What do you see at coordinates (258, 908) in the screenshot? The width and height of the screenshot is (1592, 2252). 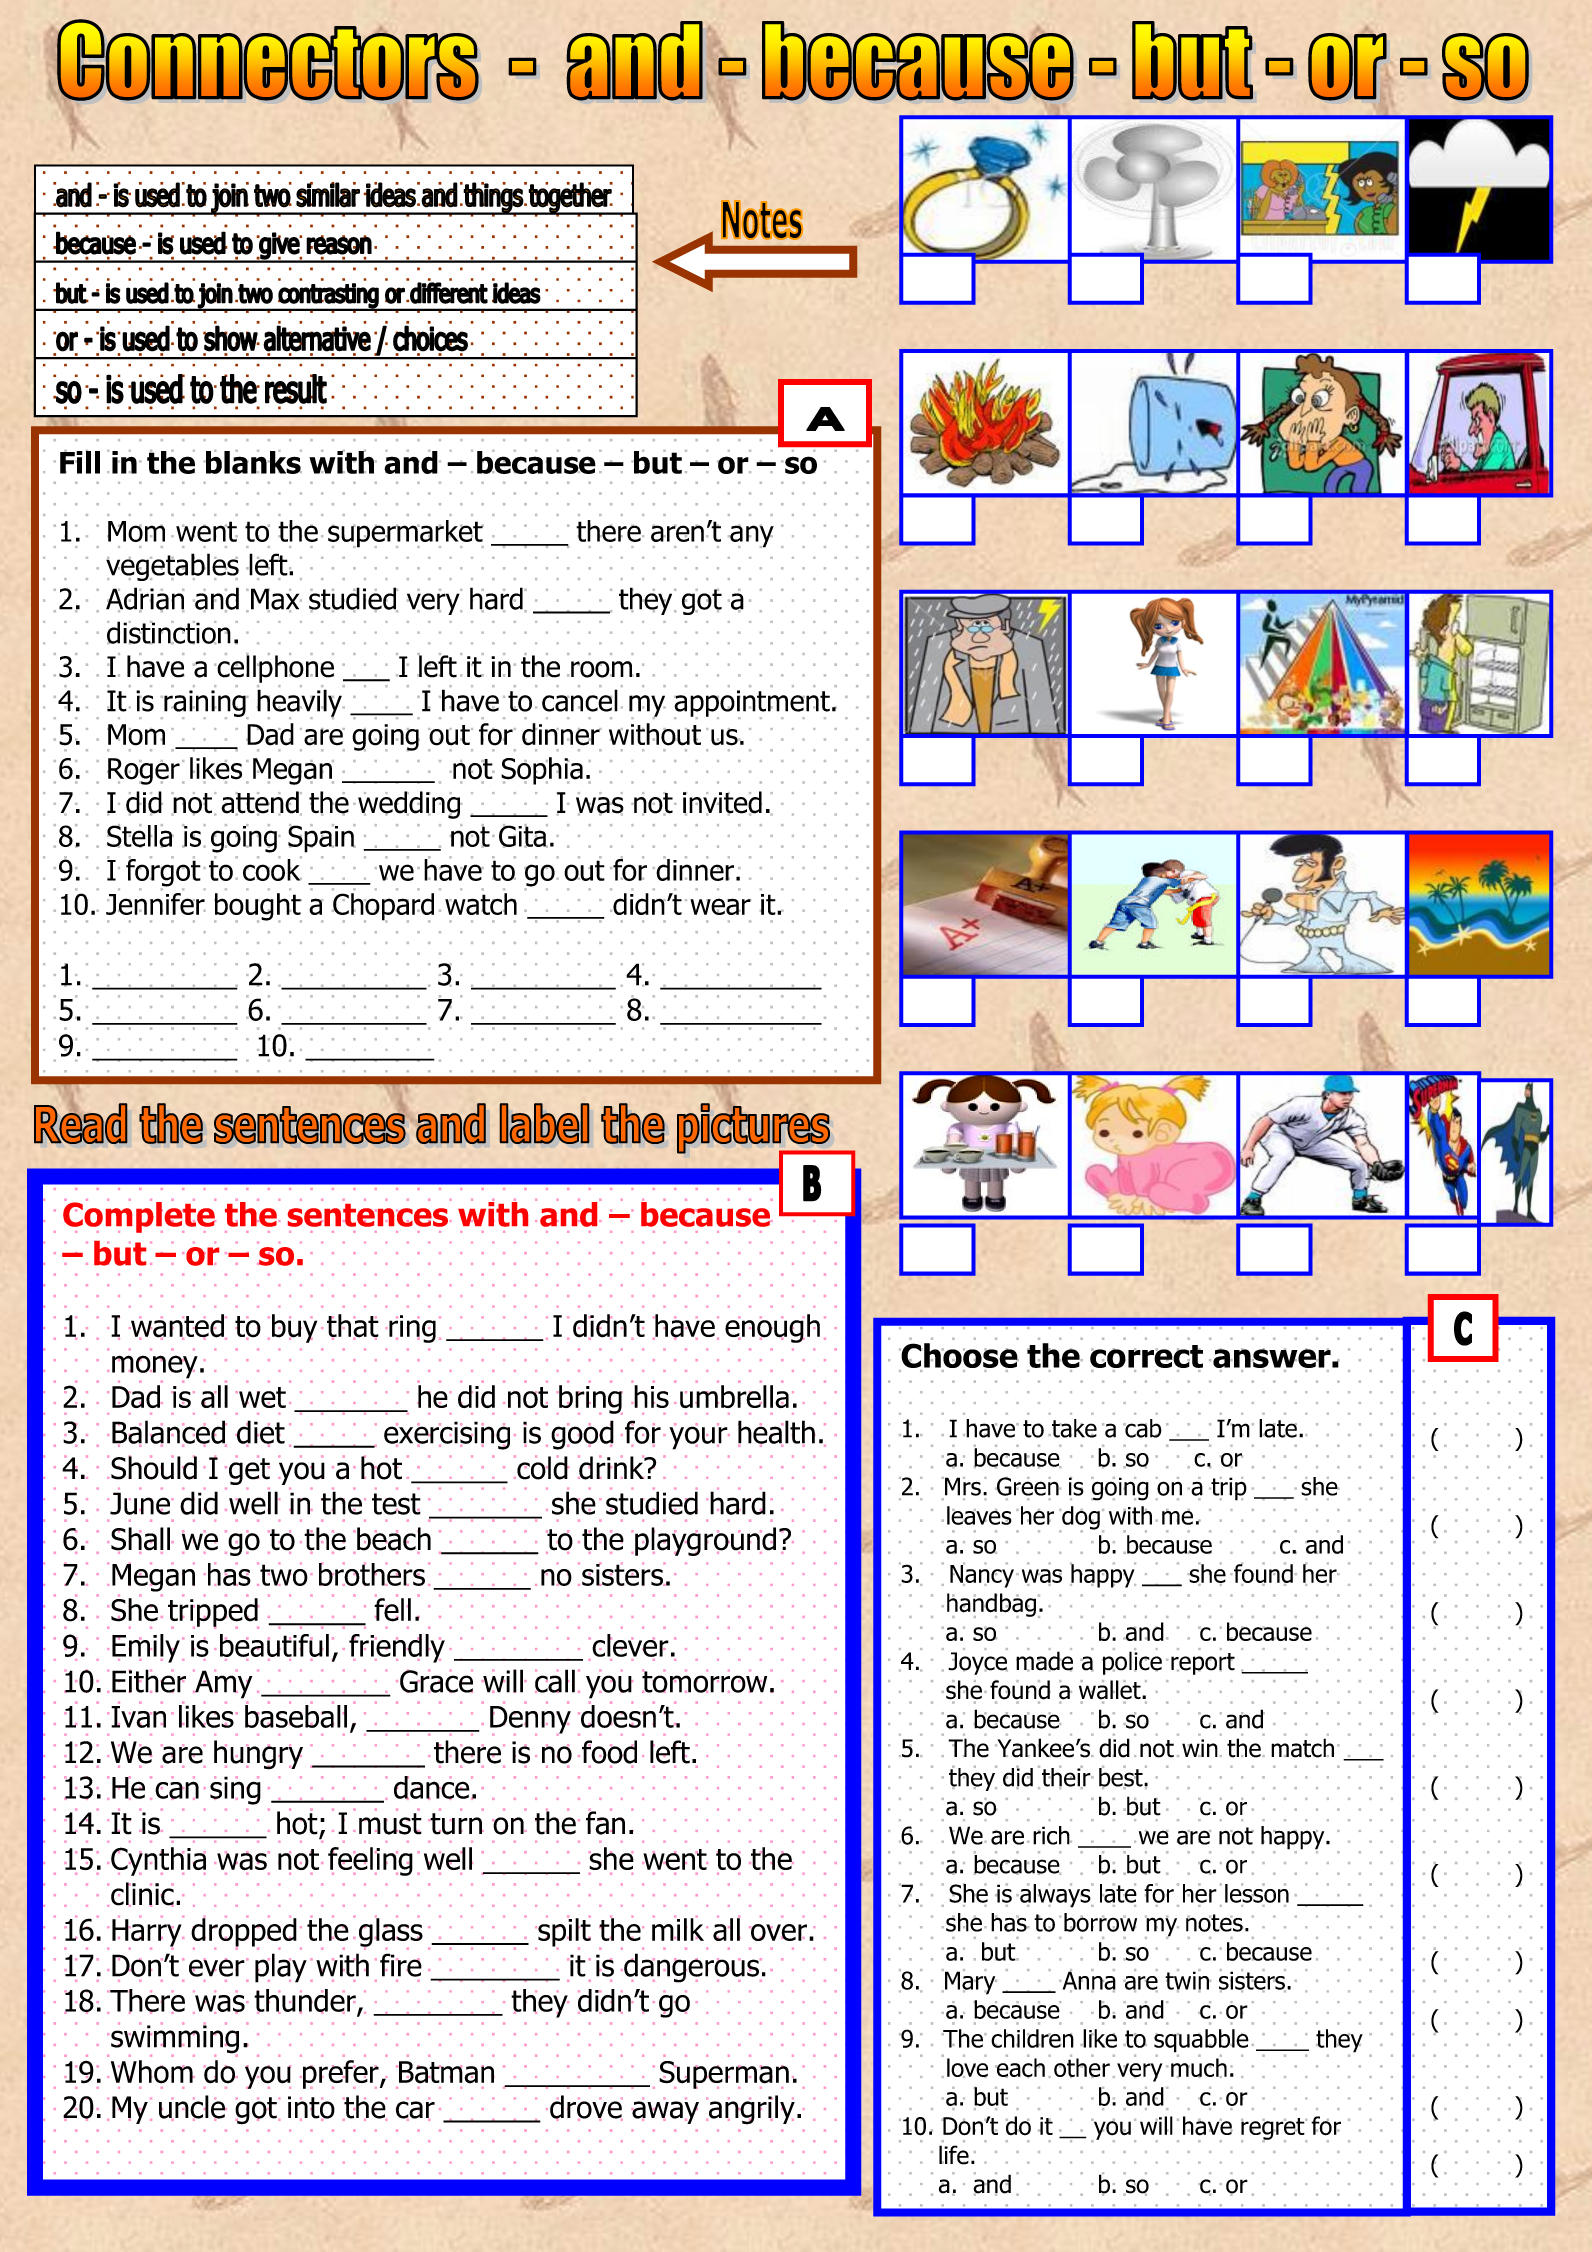 I see `bought` at bounding box center [258, 908].
